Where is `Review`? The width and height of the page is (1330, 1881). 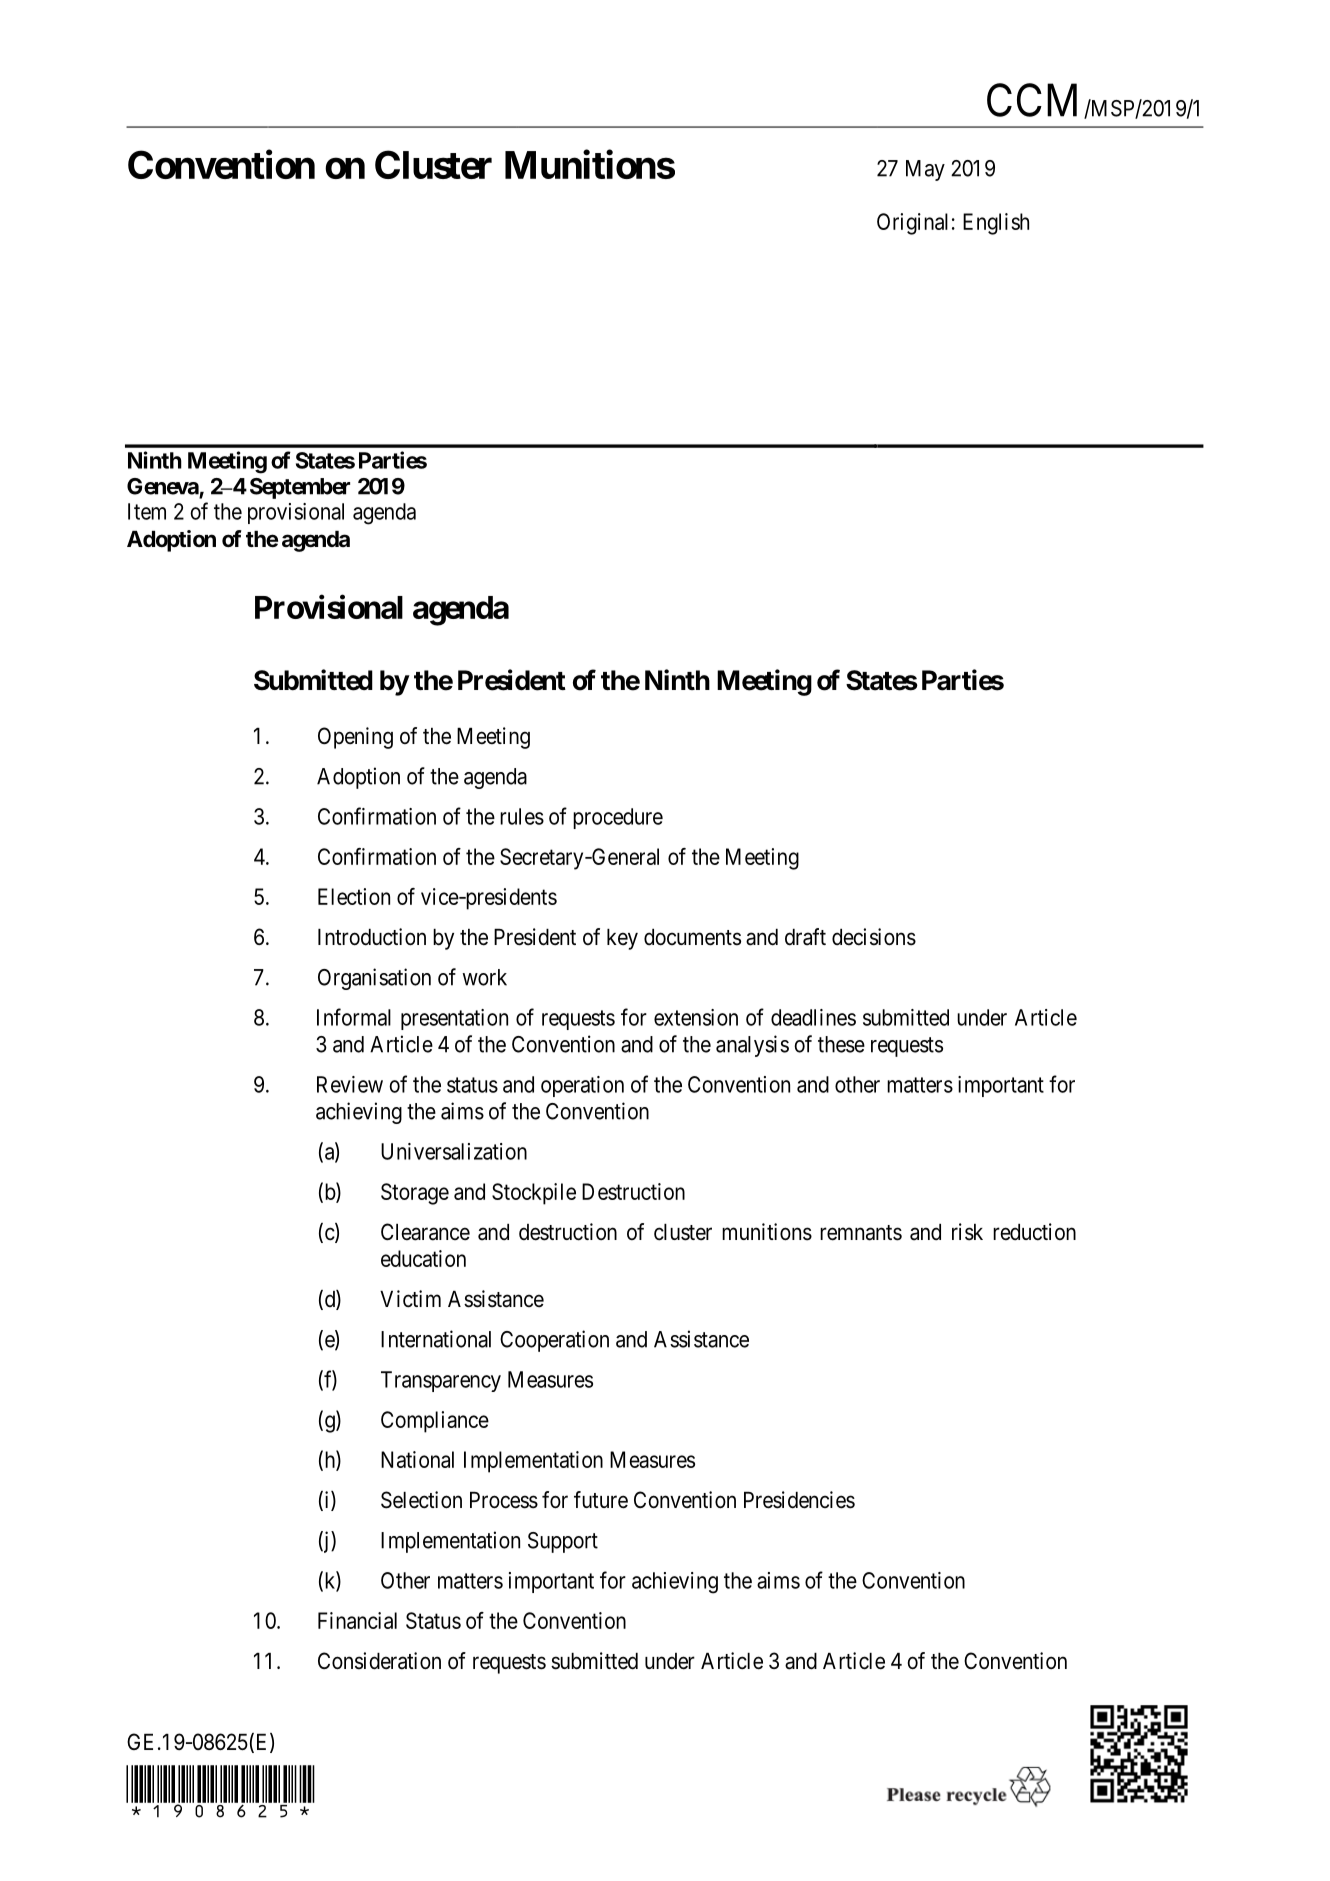 Review is located at coordinates (350, 1084).
